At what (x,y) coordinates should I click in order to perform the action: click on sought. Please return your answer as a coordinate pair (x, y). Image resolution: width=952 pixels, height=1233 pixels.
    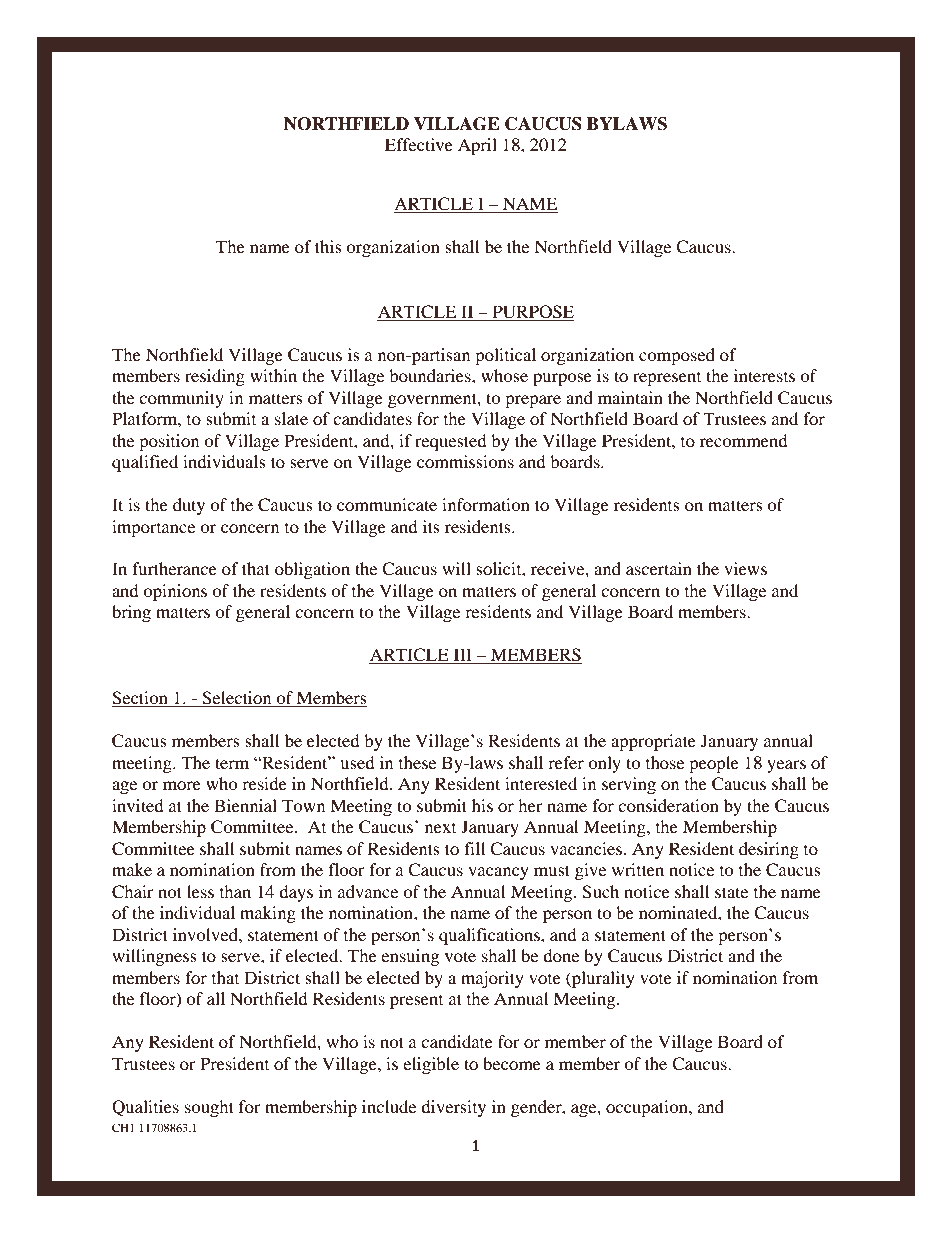
    Looking at the image, I should click on (209, 1108).
